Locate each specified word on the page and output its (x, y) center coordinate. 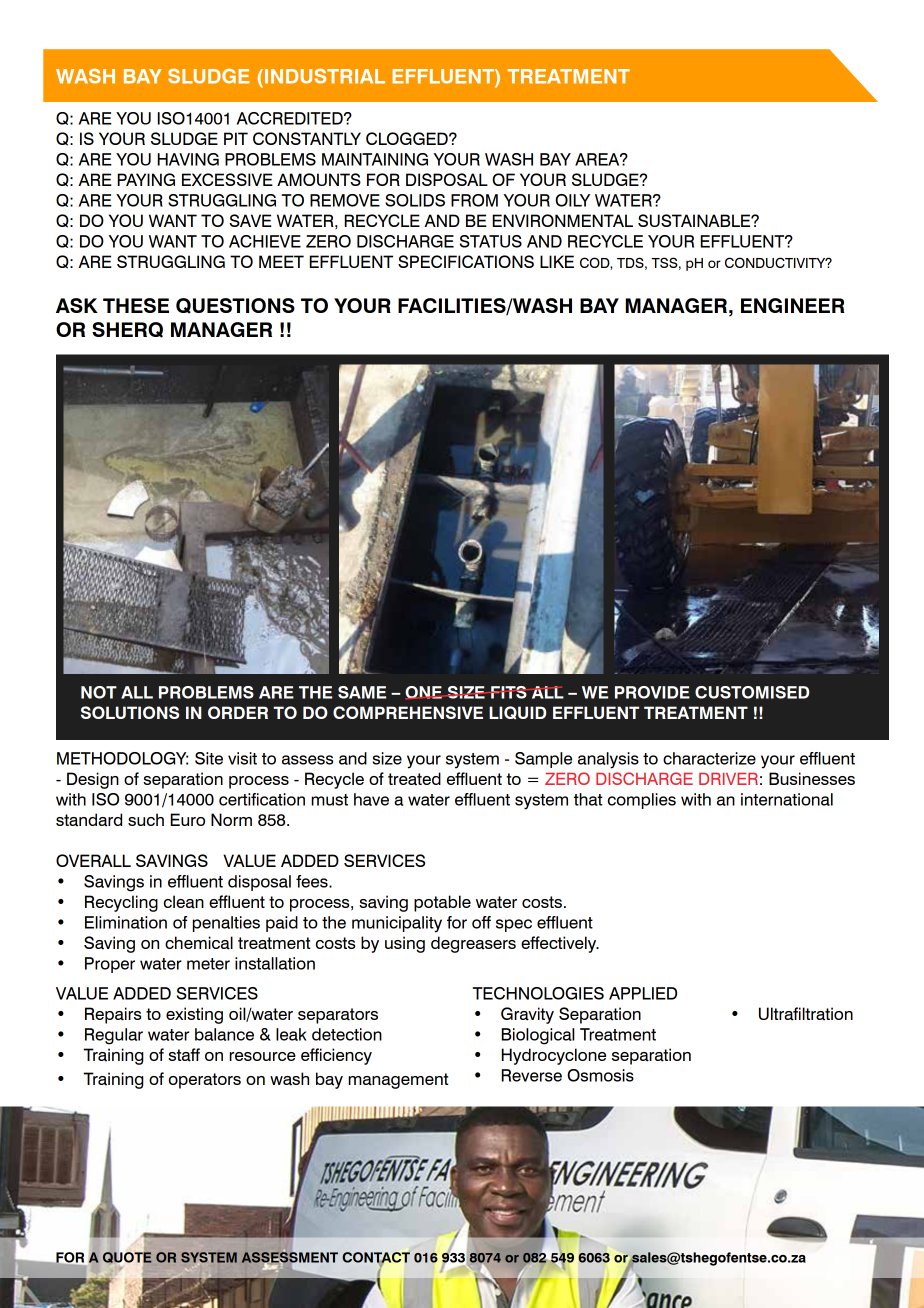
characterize (709, 758)
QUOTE (127, 1256)
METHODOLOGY (122, 758)
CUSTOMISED (752, 692)
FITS (509, 692)
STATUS (491, 241)
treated (414, 779)
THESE (136, 305)
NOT (99, 692)
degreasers (473, 944)
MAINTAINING (375, 159)
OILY (572, 200)
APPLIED (643, 993)
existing (194, 1015)
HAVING (188, 159)
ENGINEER (793, 305)
